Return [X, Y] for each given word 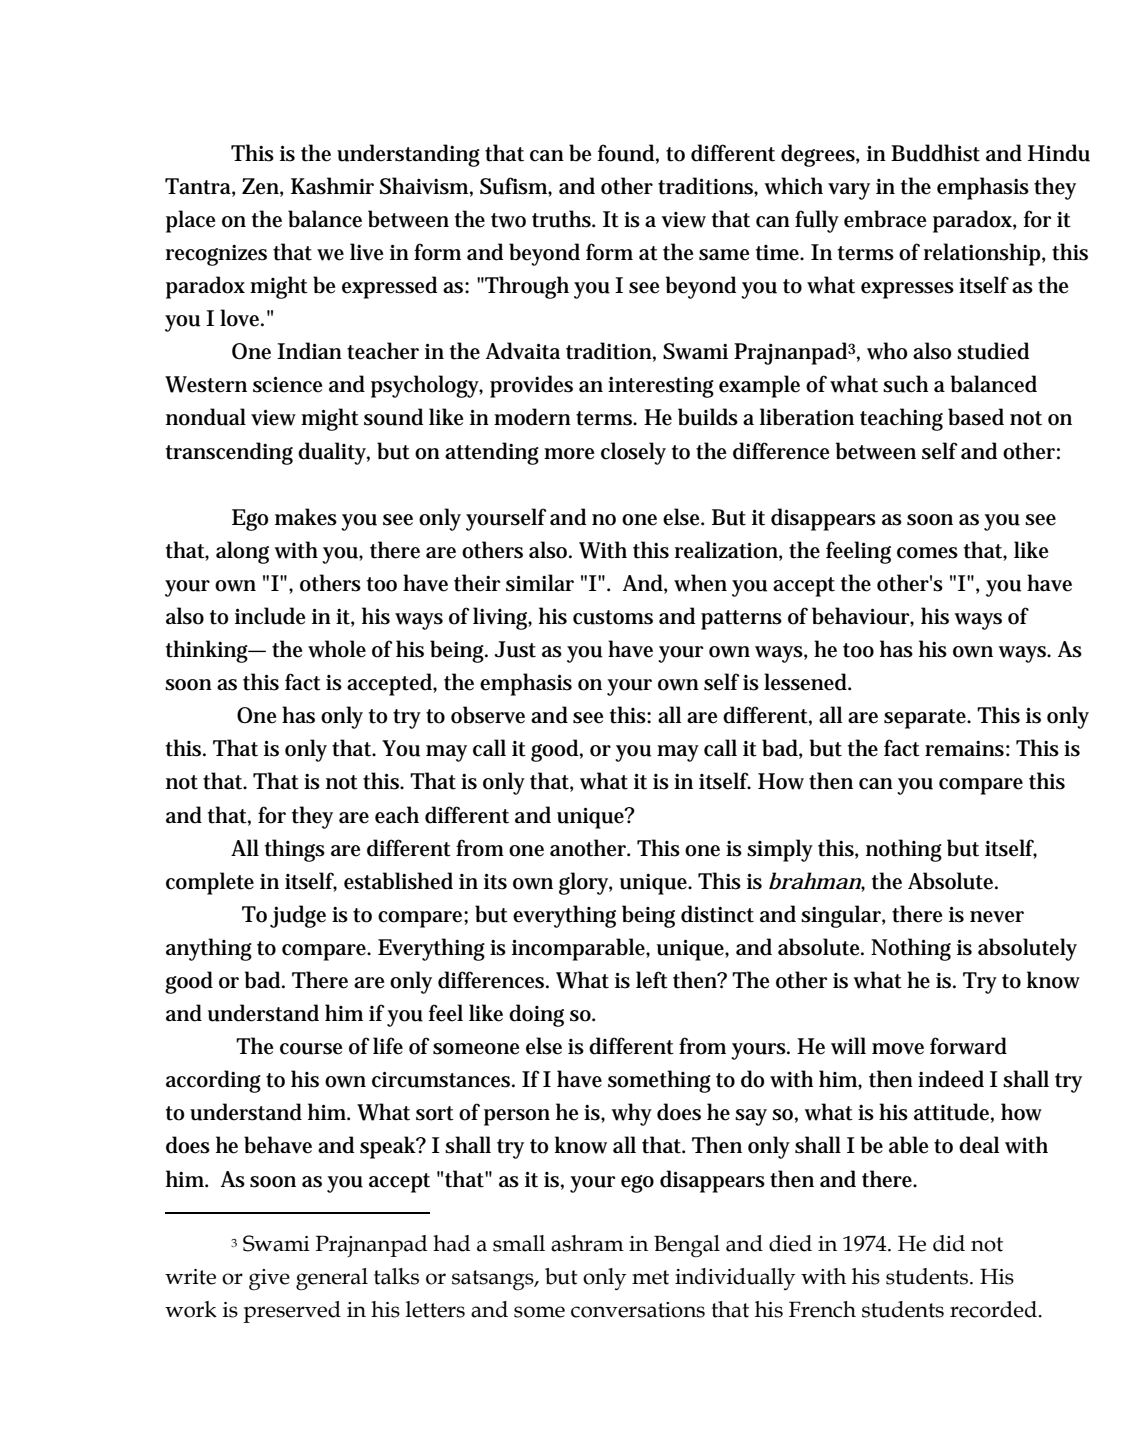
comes [927, 553]
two [508, 220]
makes [306, 517]
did [949, 1243]
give [269, 1280]
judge [298, 916]
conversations [638, 1310]
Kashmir [332, 186]
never [997, 917]
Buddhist [935, 153]
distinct [717, 914]
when [700, 583]
